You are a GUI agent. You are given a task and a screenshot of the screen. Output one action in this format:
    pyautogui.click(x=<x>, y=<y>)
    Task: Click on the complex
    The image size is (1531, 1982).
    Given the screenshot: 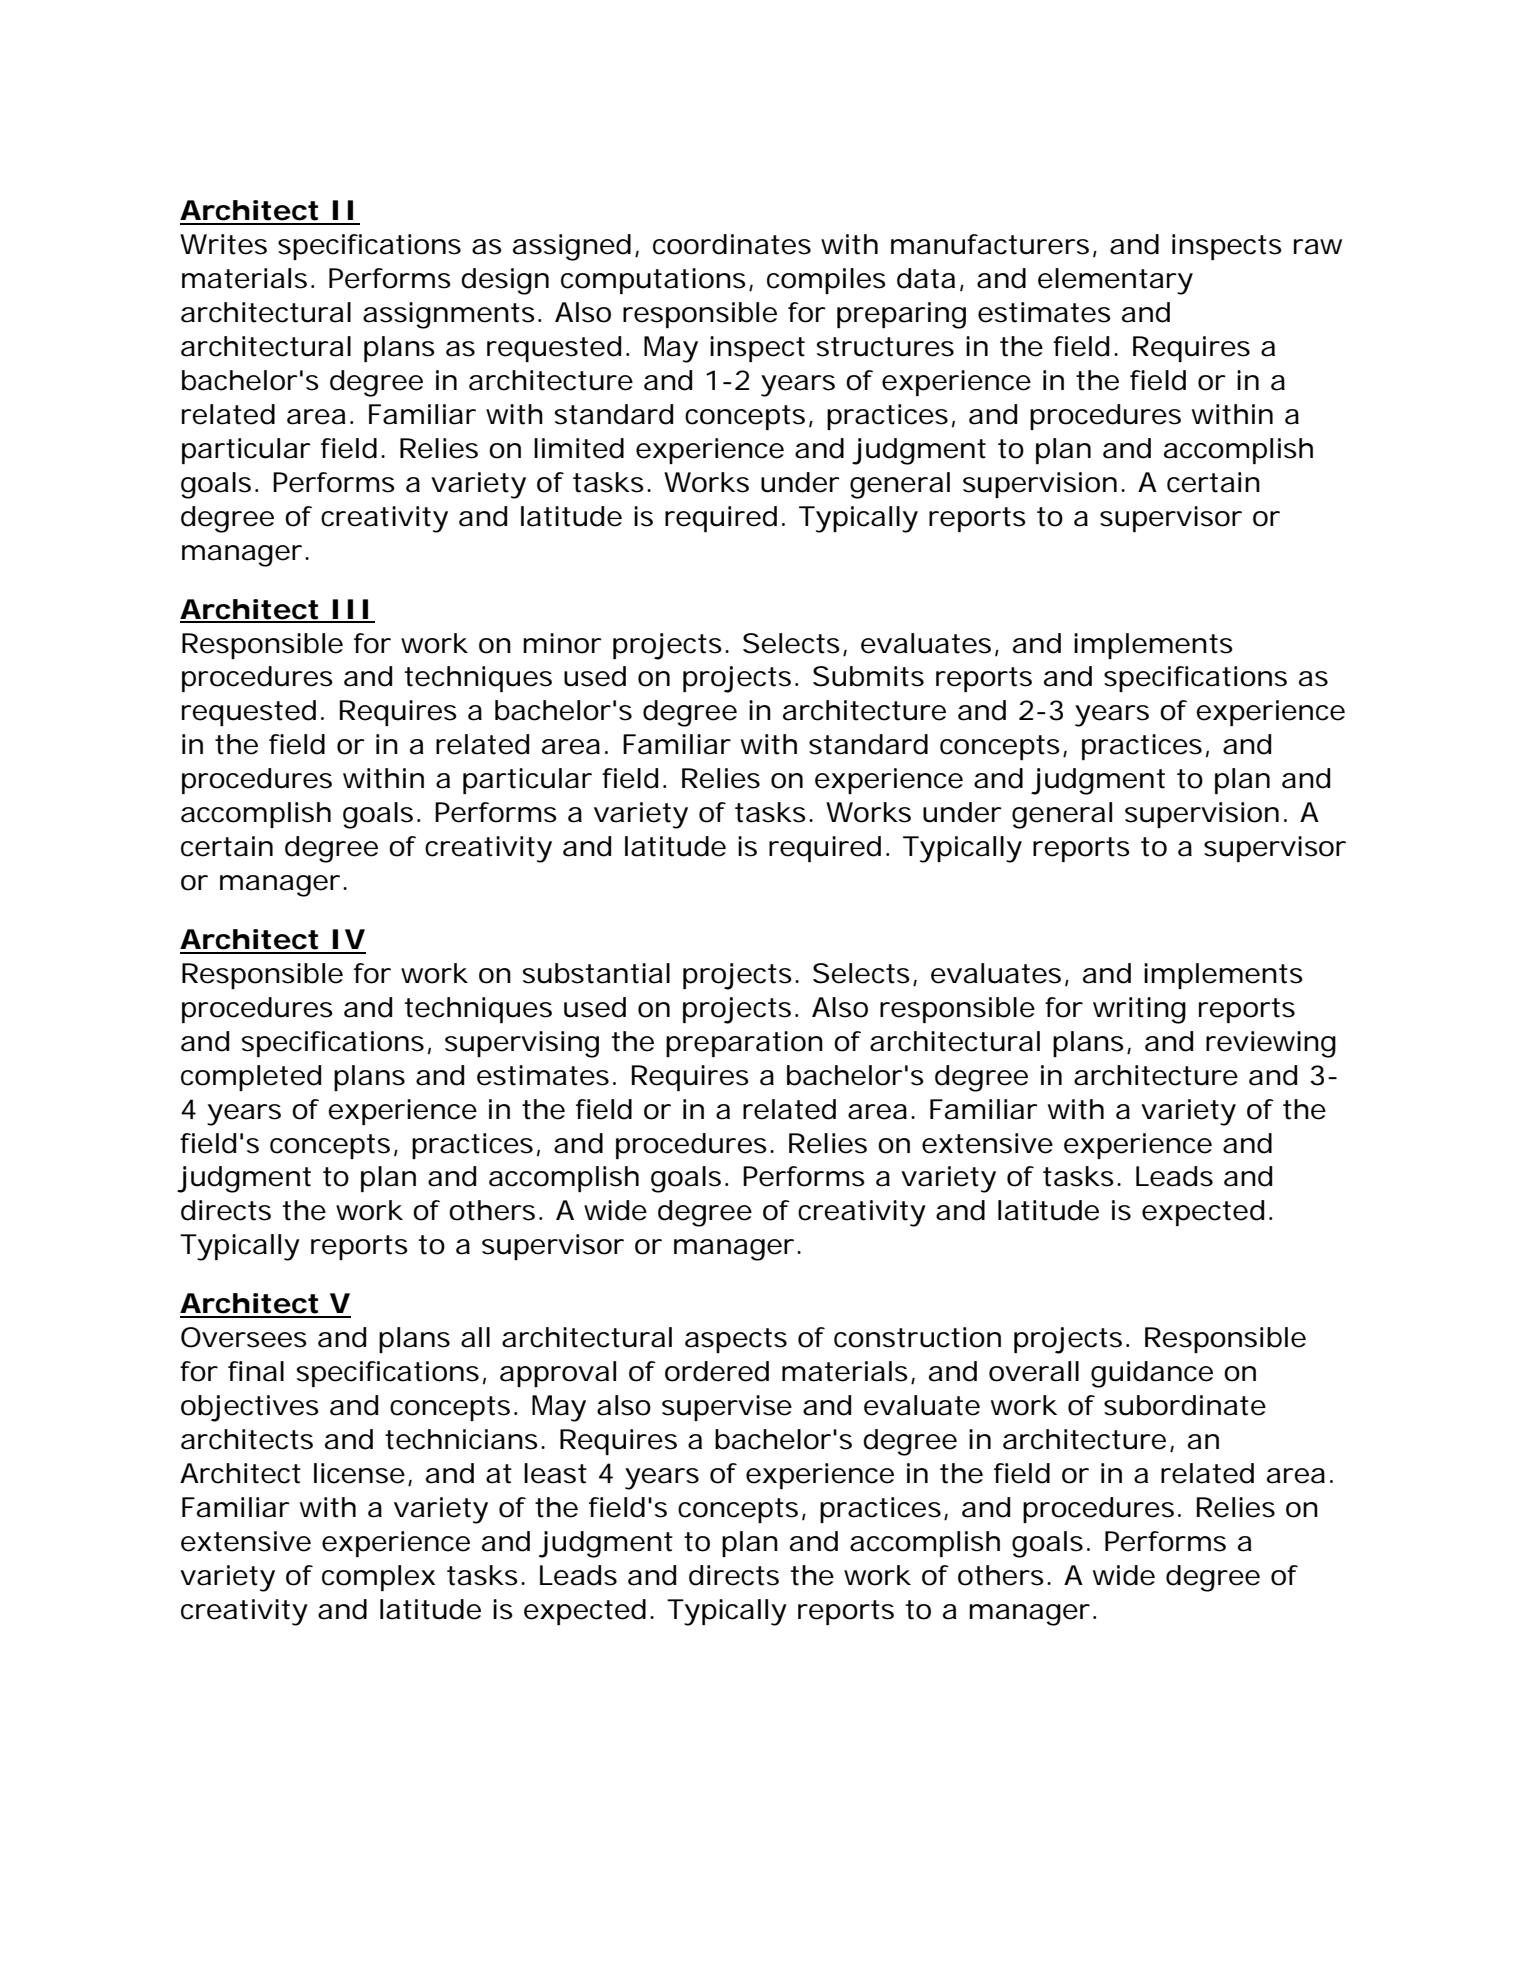 What is the action you would take?
    pyautogui.click(x=378, y=1578)
